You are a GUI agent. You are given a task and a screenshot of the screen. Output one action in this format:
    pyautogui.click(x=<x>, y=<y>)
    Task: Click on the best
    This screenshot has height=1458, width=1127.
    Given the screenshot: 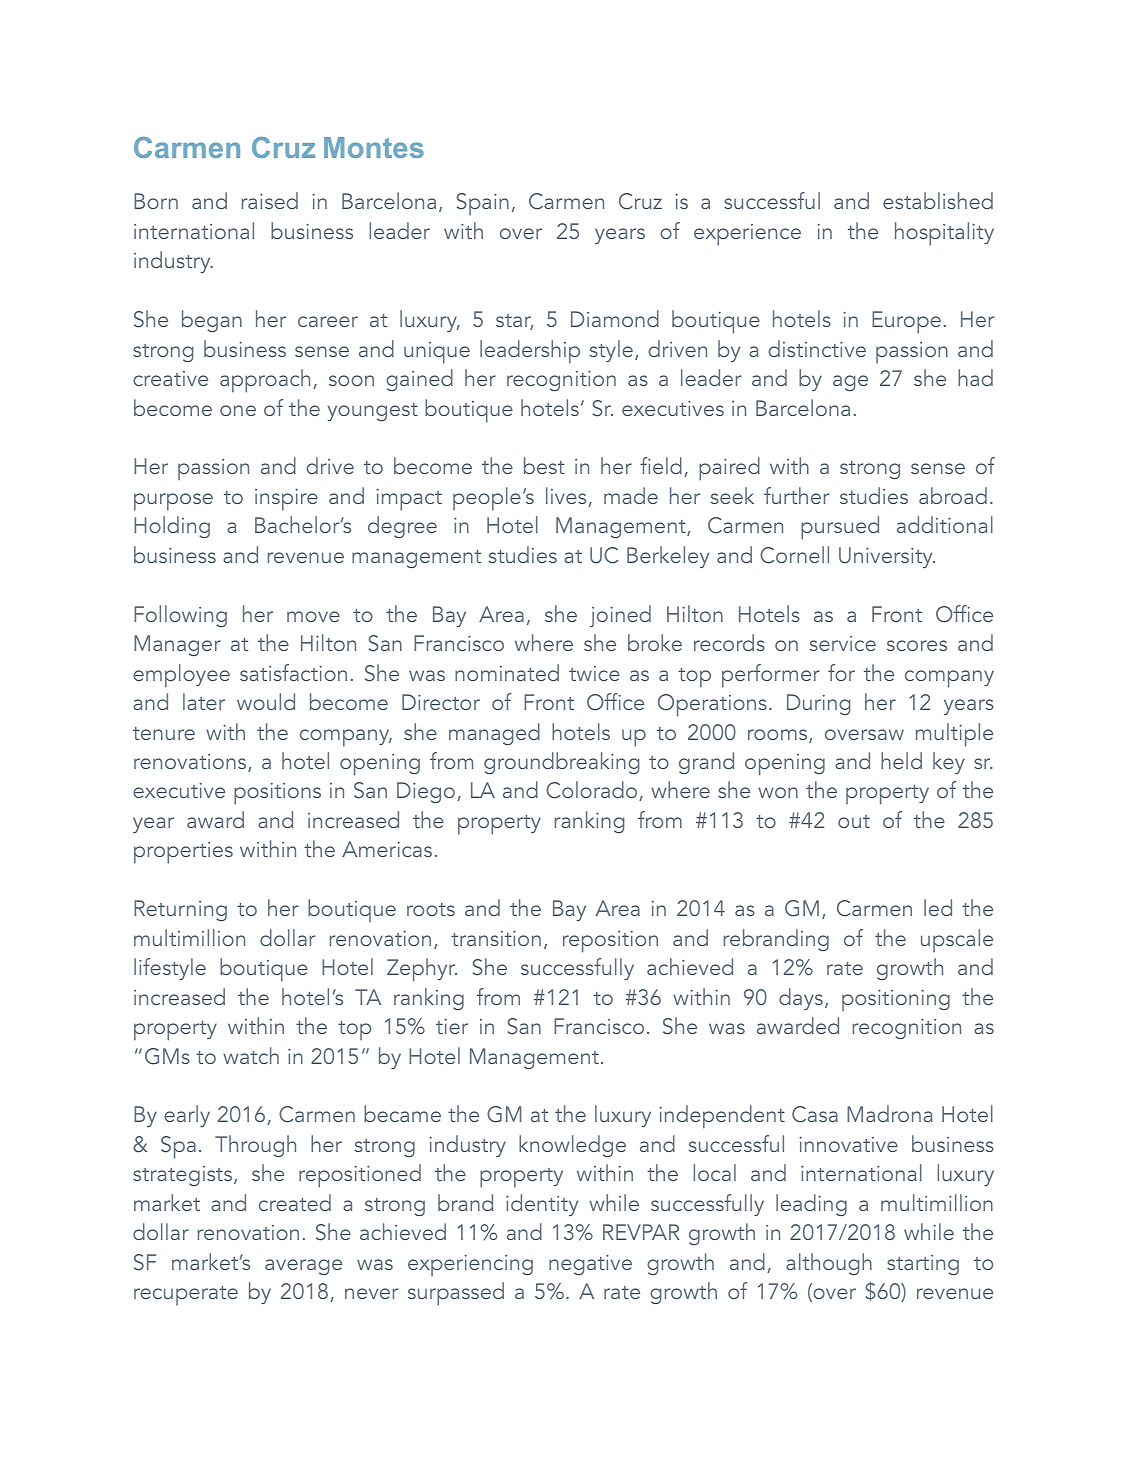 What is the action you would take?
    pyautogui.click(x=544, y=465)
